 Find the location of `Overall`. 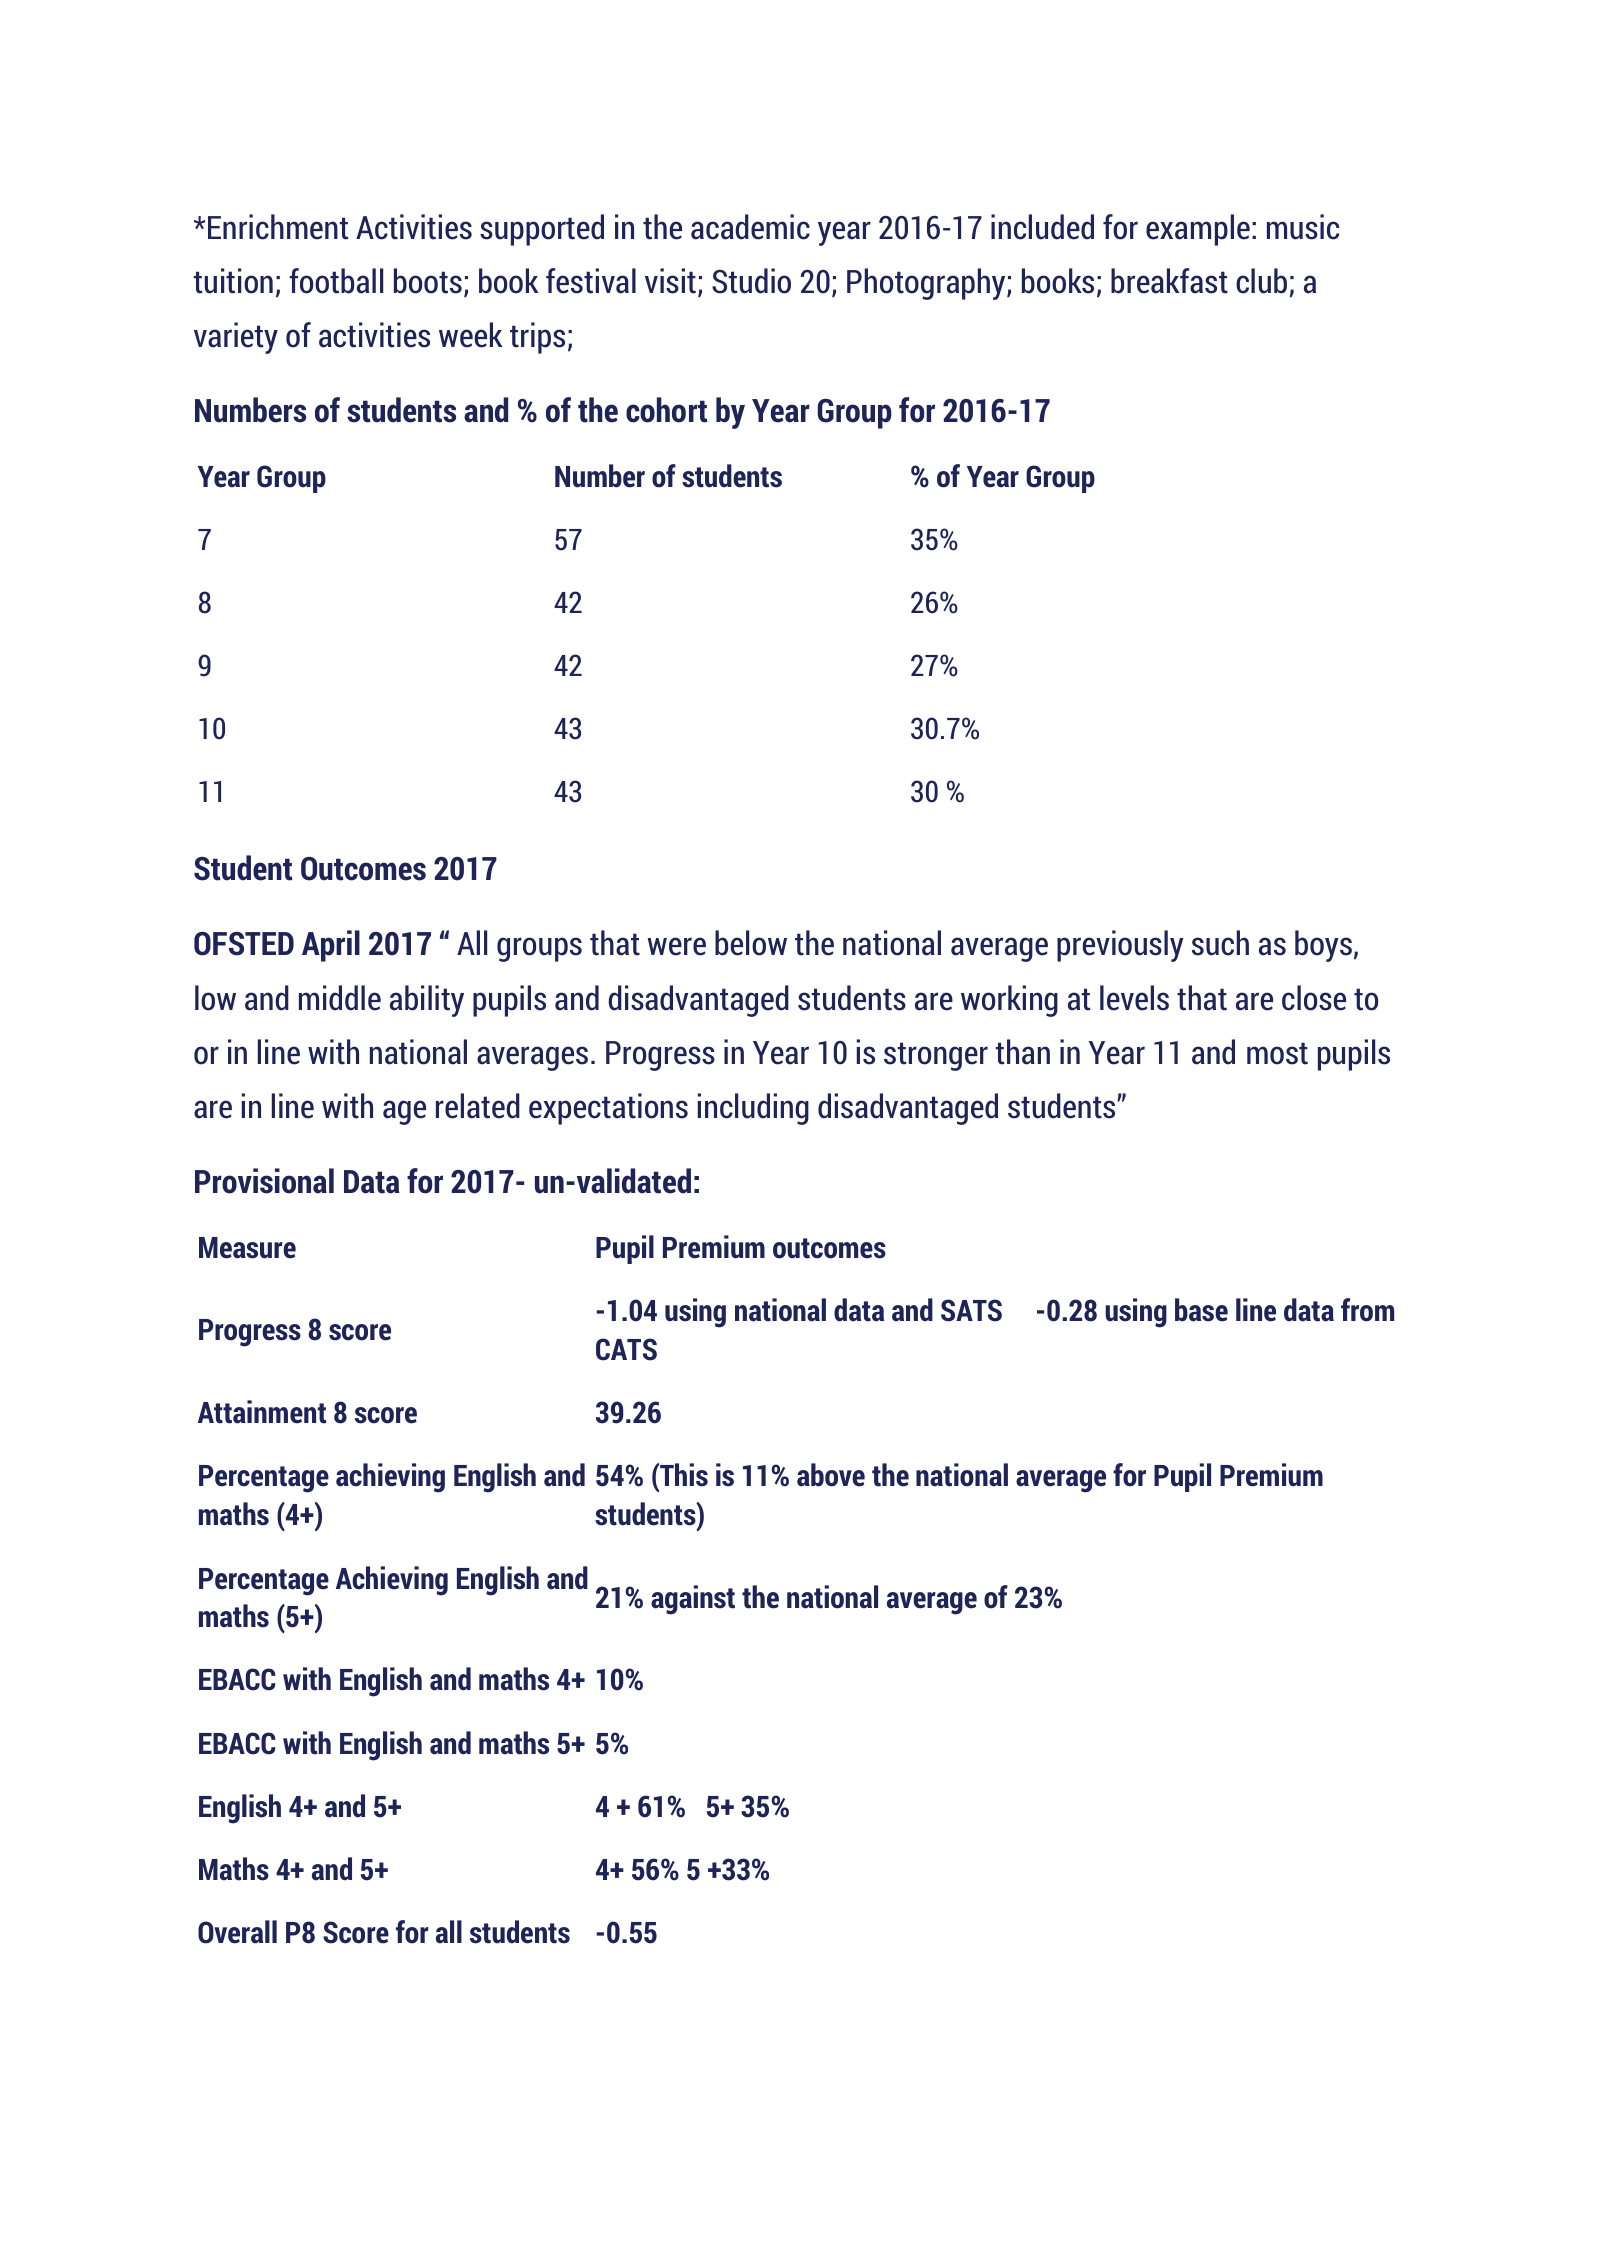

Overall is located at coordinates (237, 1932).
